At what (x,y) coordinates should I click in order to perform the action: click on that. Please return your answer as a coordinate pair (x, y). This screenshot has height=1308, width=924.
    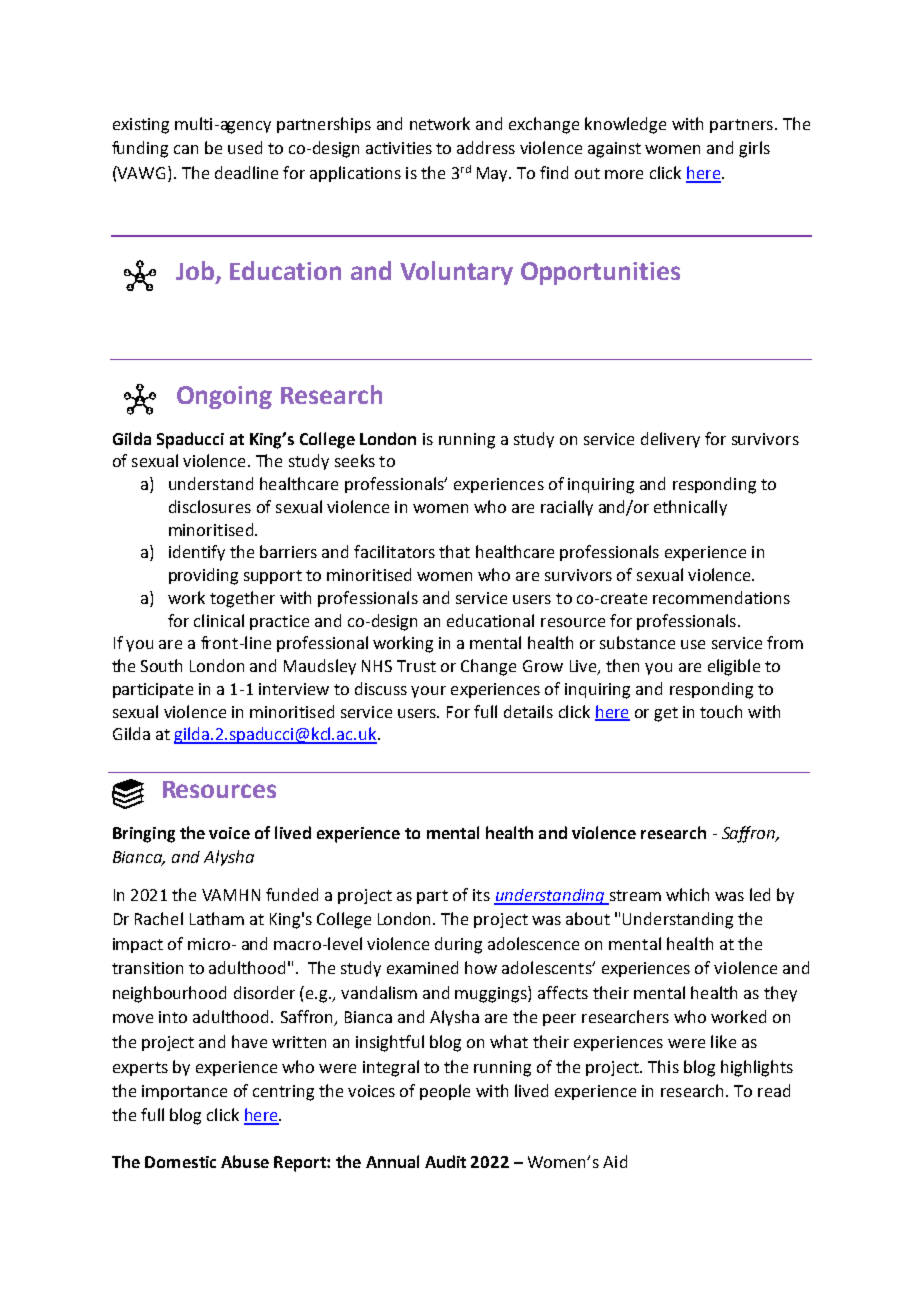
    Looking at the image, I should click on (454, 551).
